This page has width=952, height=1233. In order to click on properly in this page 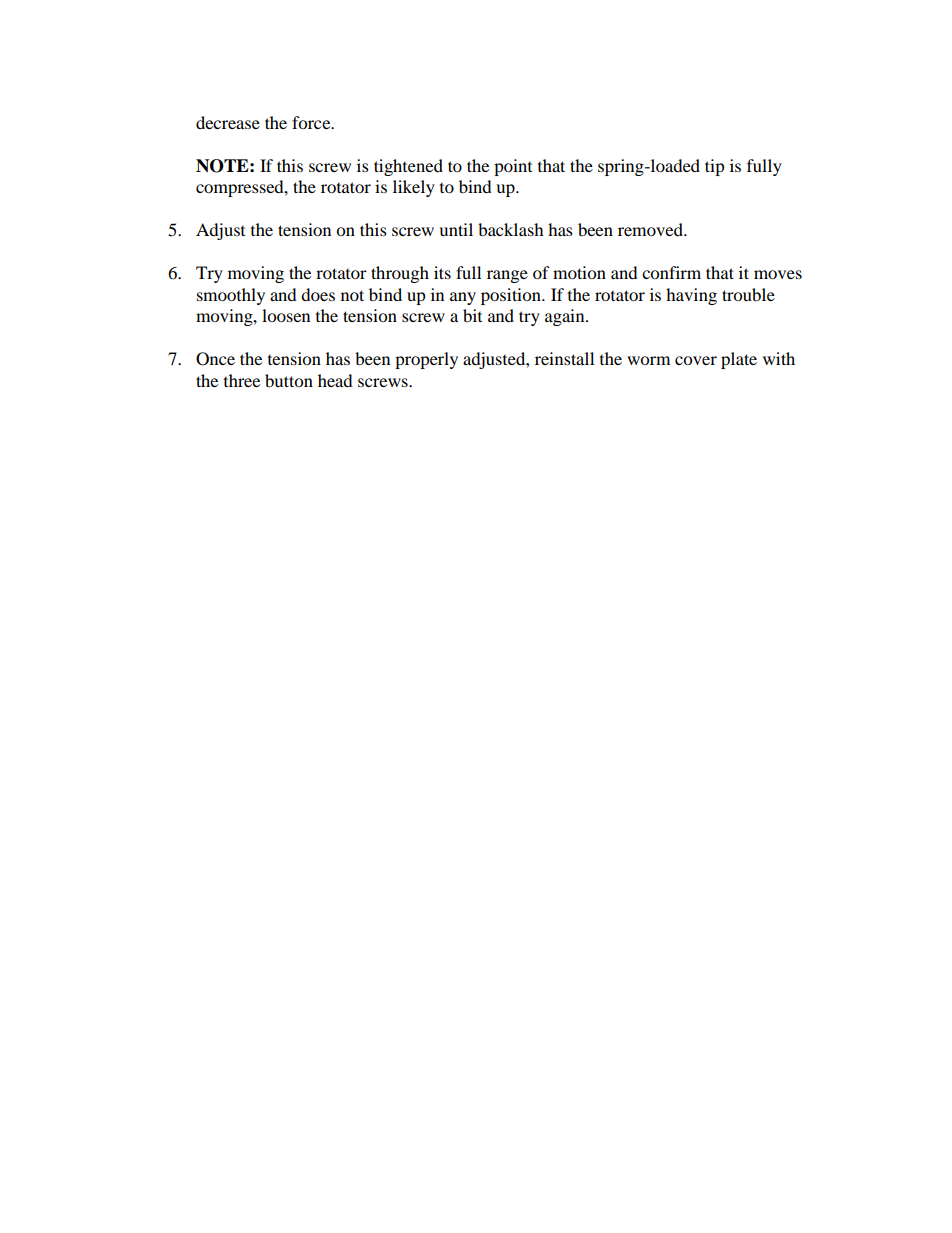, I will do `click(426, 360)`.
